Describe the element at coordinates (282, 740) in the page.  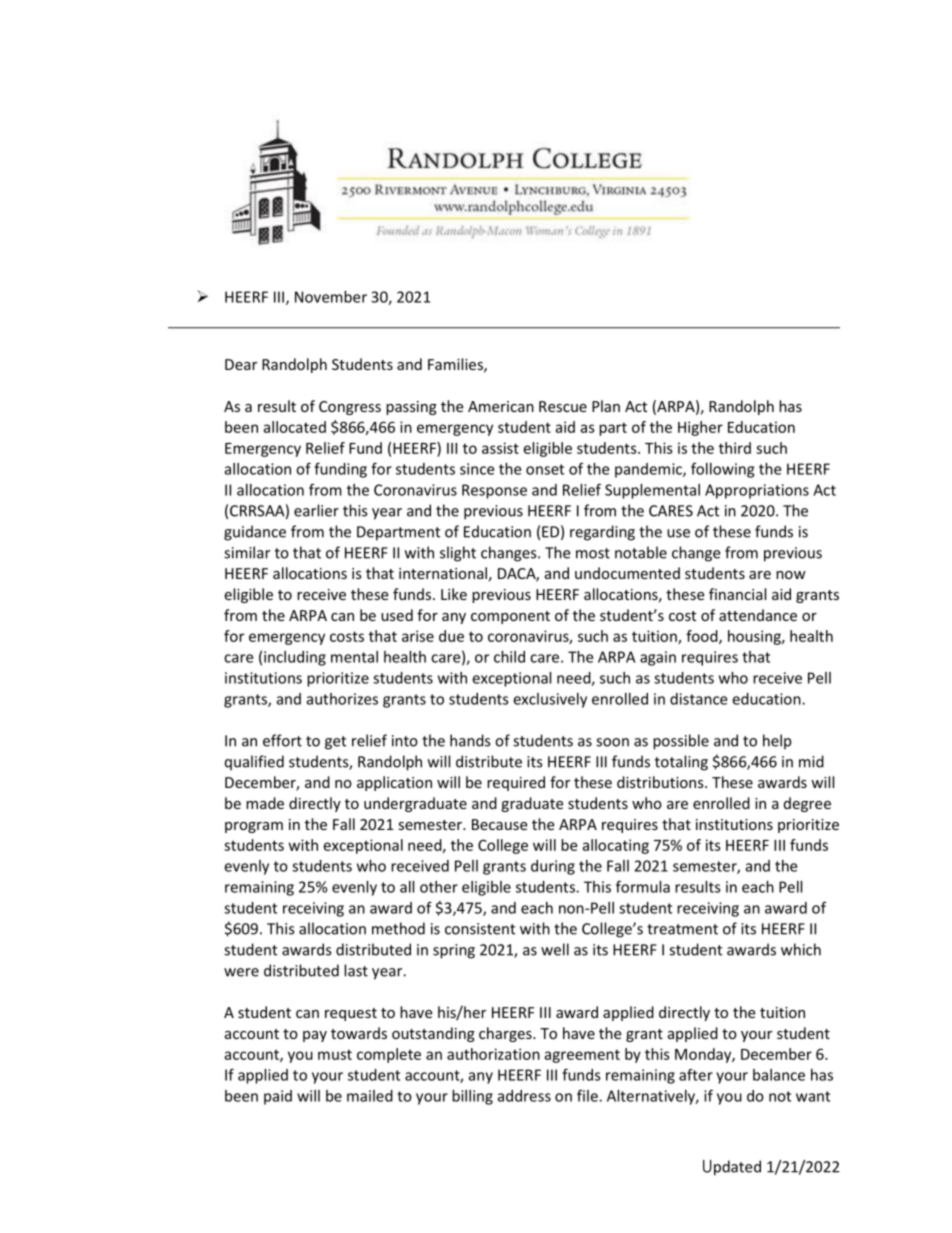
I see `effort` at that location.
